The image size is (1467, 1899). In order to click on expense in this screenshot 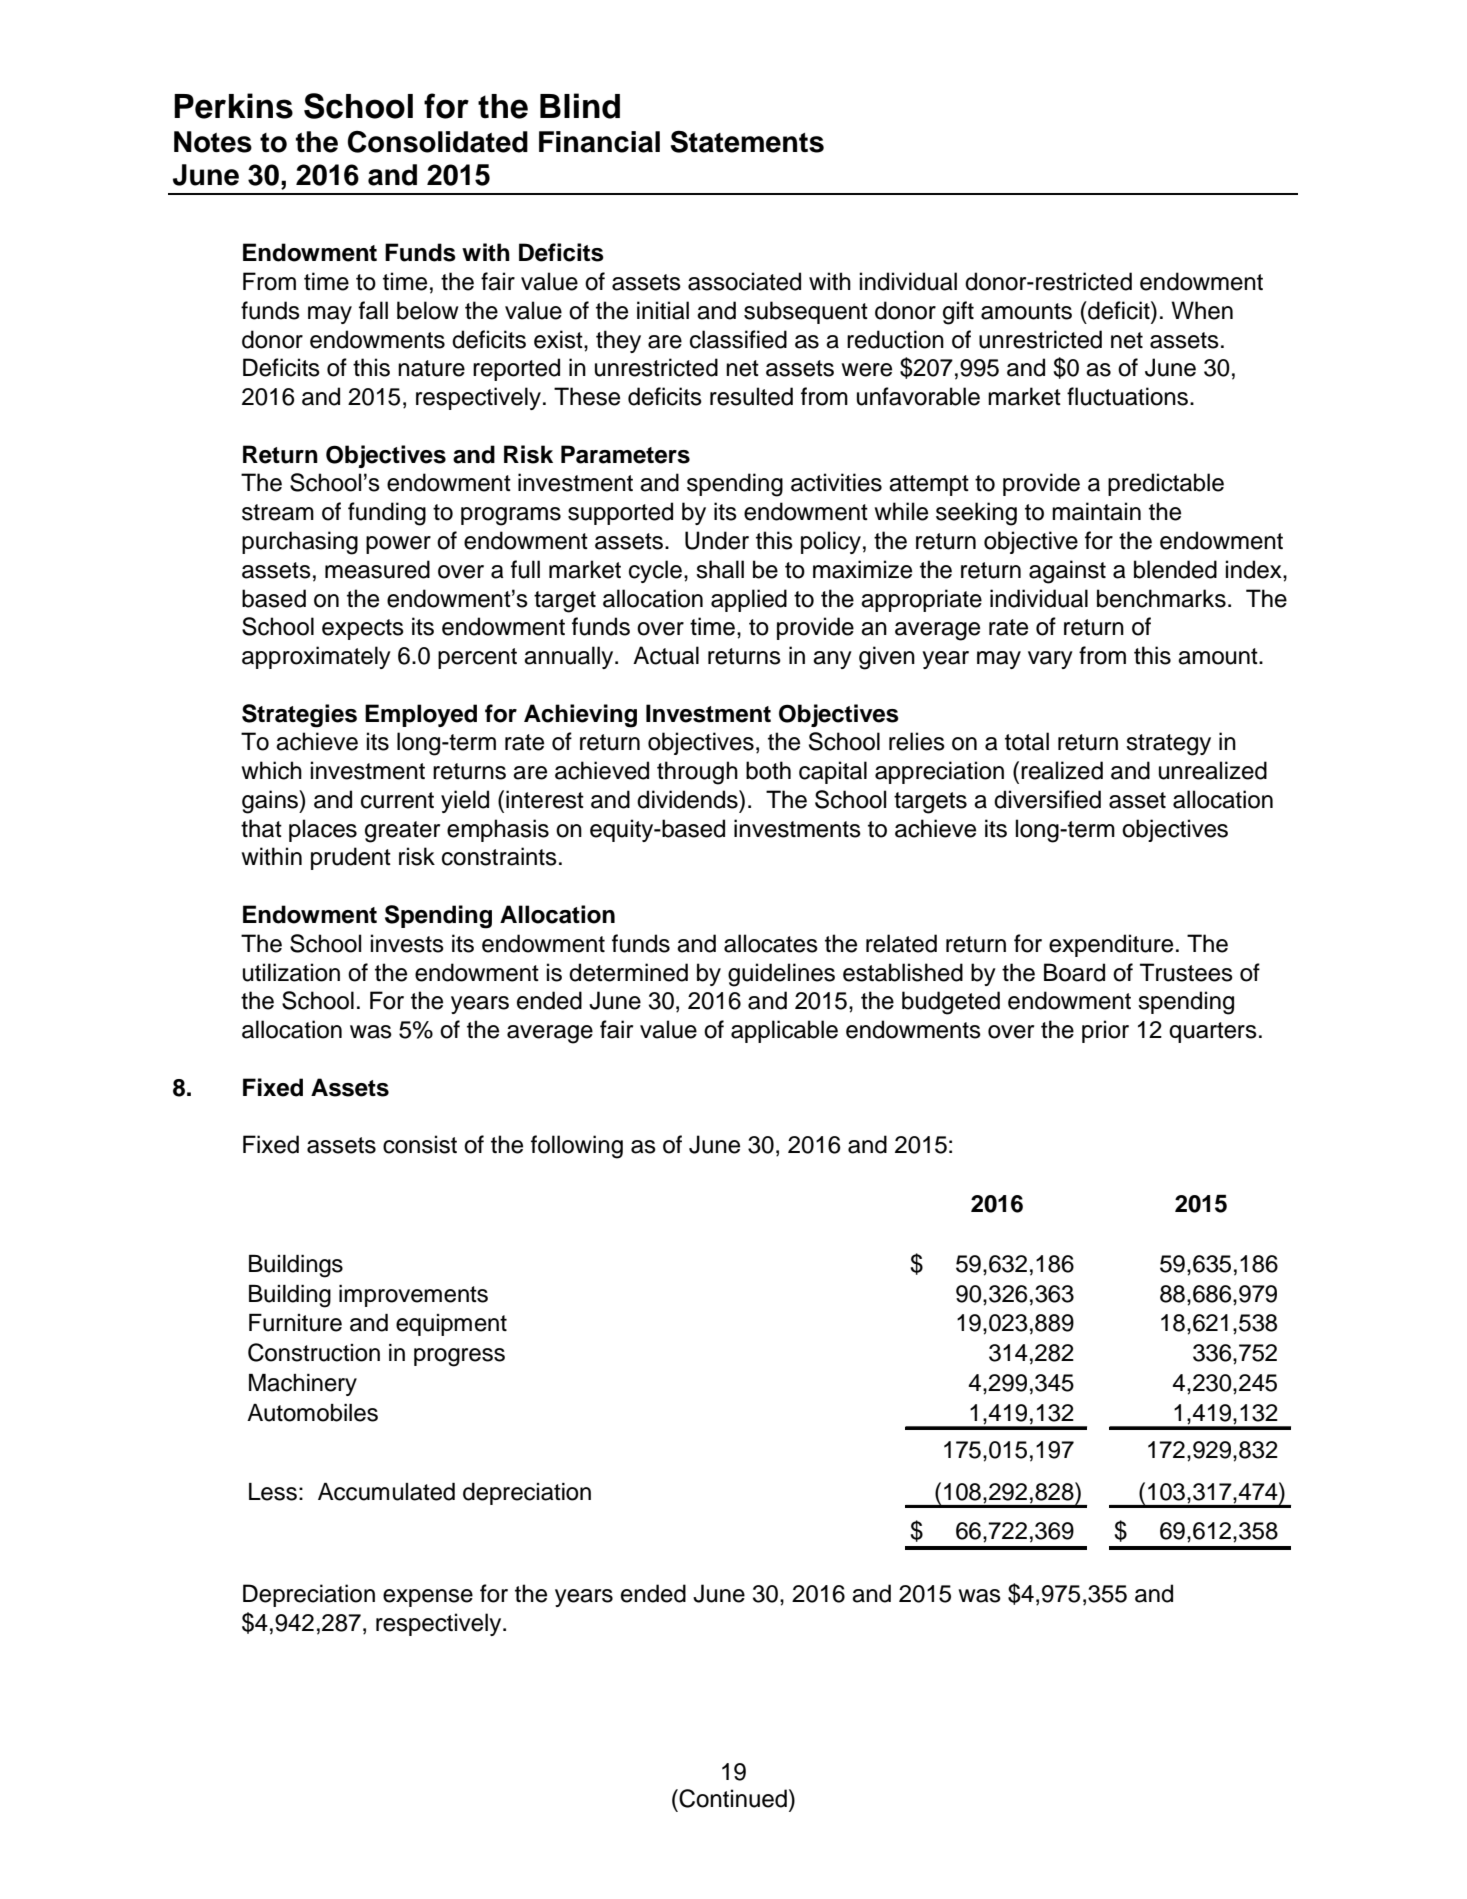, I will do `click(428, 1598)`.
